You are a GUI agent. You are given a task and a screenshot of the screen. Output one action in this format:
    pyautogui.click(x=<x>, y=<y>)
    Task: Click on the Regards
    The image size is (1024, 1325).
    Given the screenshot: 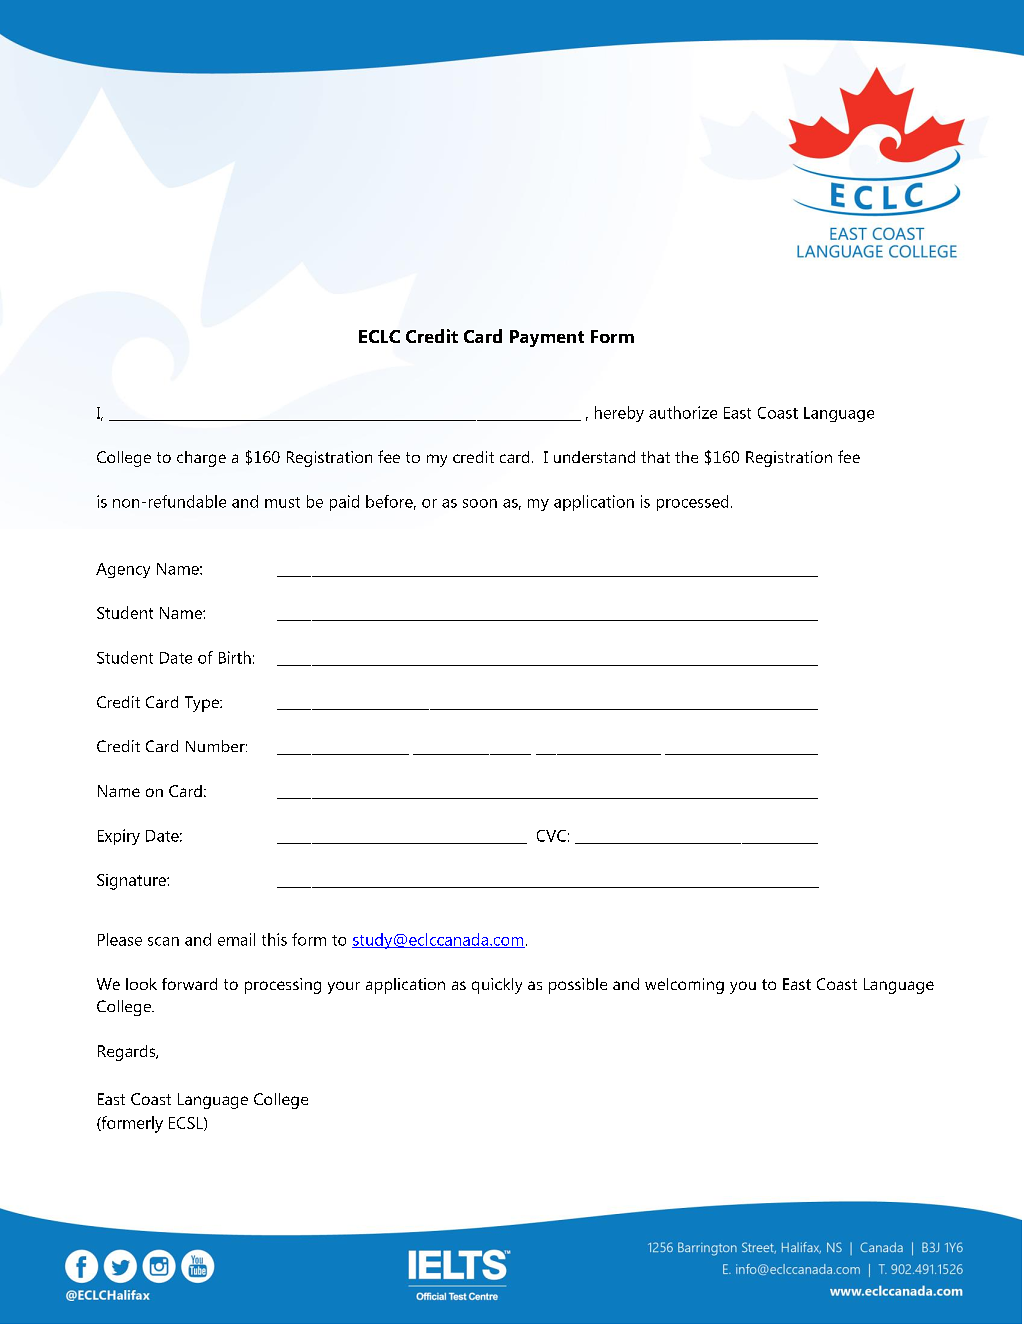 What is the action you would take?
    pyautogui.click(x=128, y=1053)
